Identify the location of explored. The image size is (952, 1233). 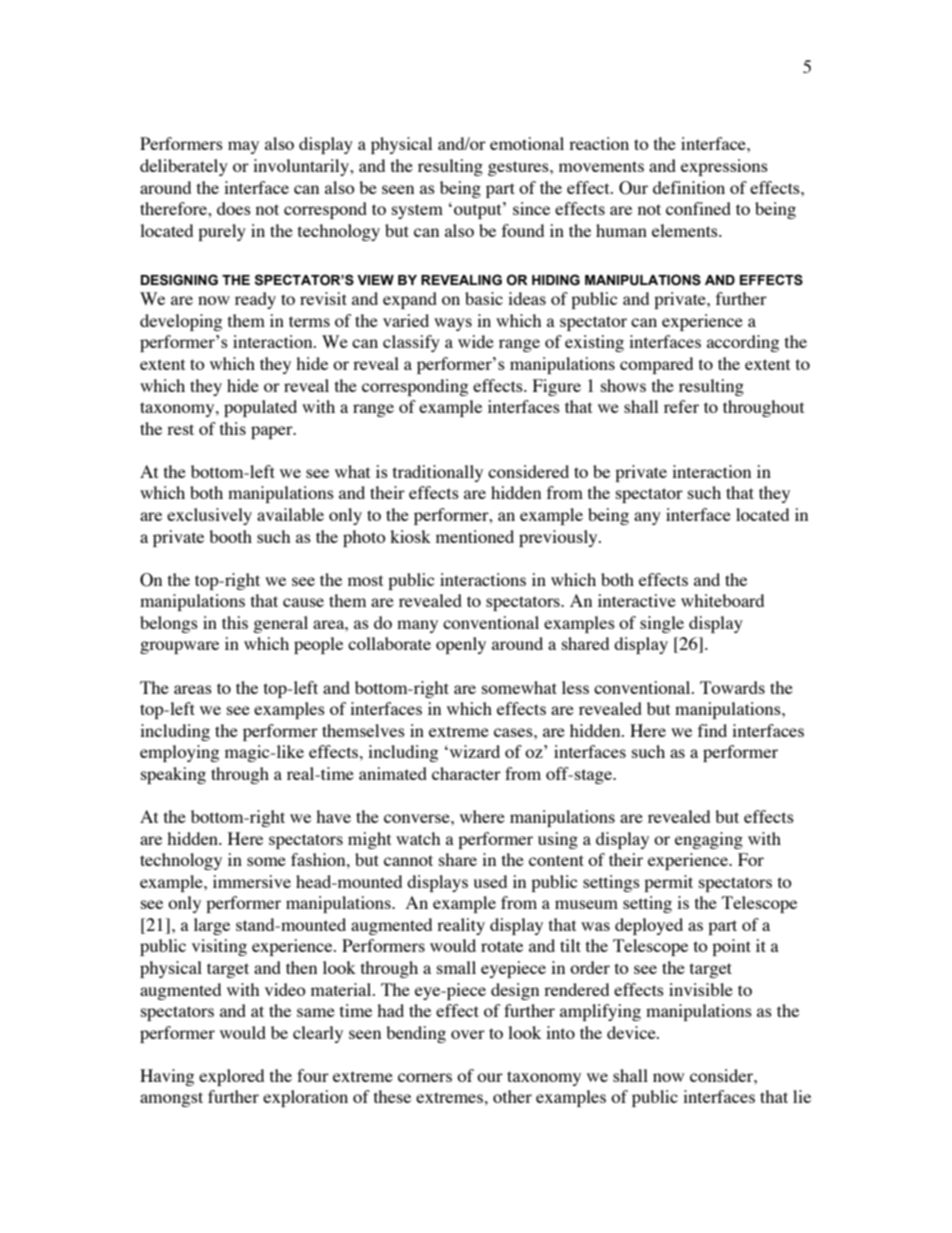
(231, 1077).
